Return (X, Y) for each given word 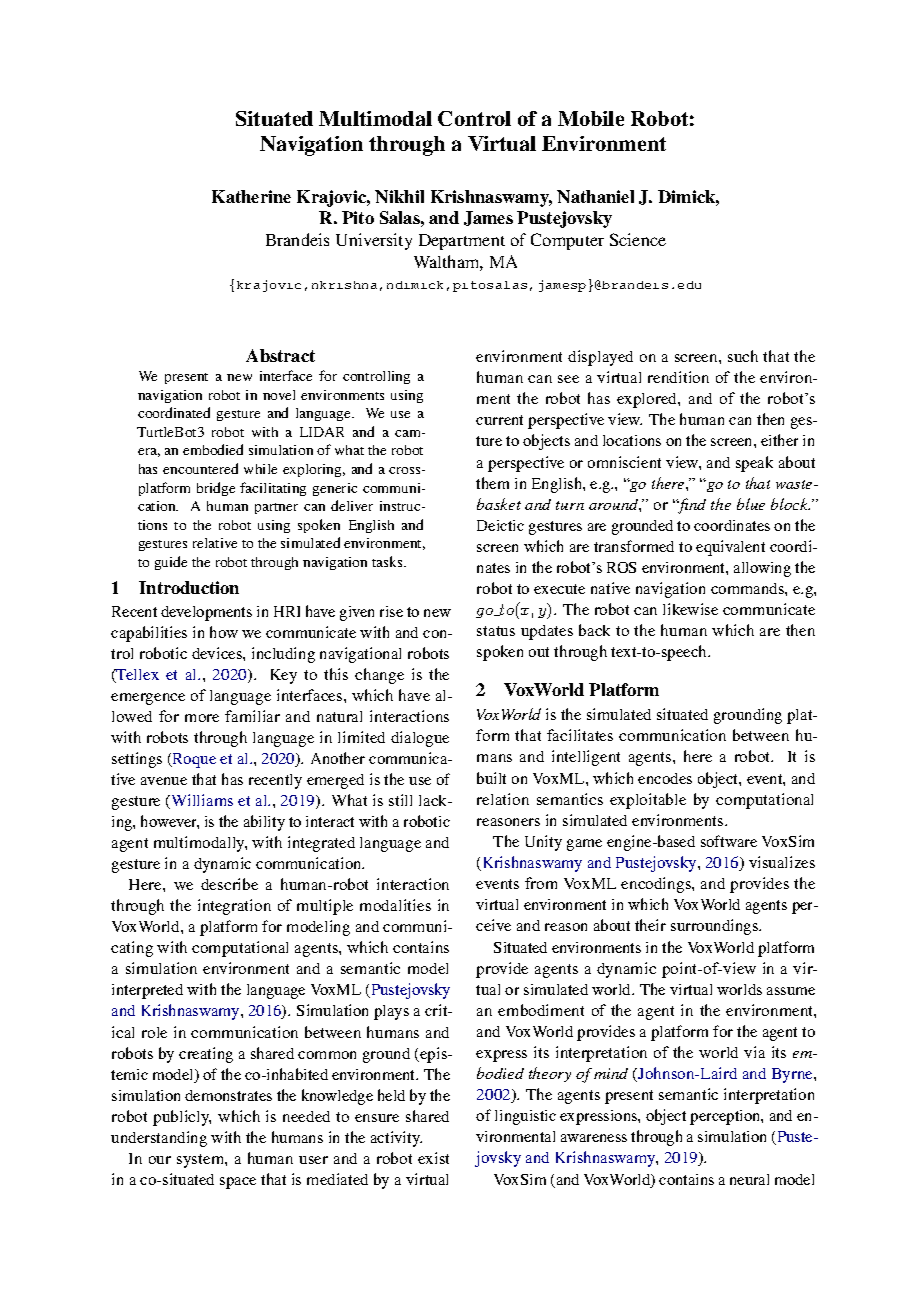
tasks (388, 561)
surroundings (716, 927)
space (238, 1183)
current (499, 420)
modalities (395, 905)
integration (234, 907)
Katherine (251, 196)
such (743, 356)
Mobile (591, 118)
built (491, 778)
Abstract (280, 355)
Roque (193, 760)
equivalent (730, 548)
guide (171, 563)
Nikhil (399, 196)
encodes (665, 778)
